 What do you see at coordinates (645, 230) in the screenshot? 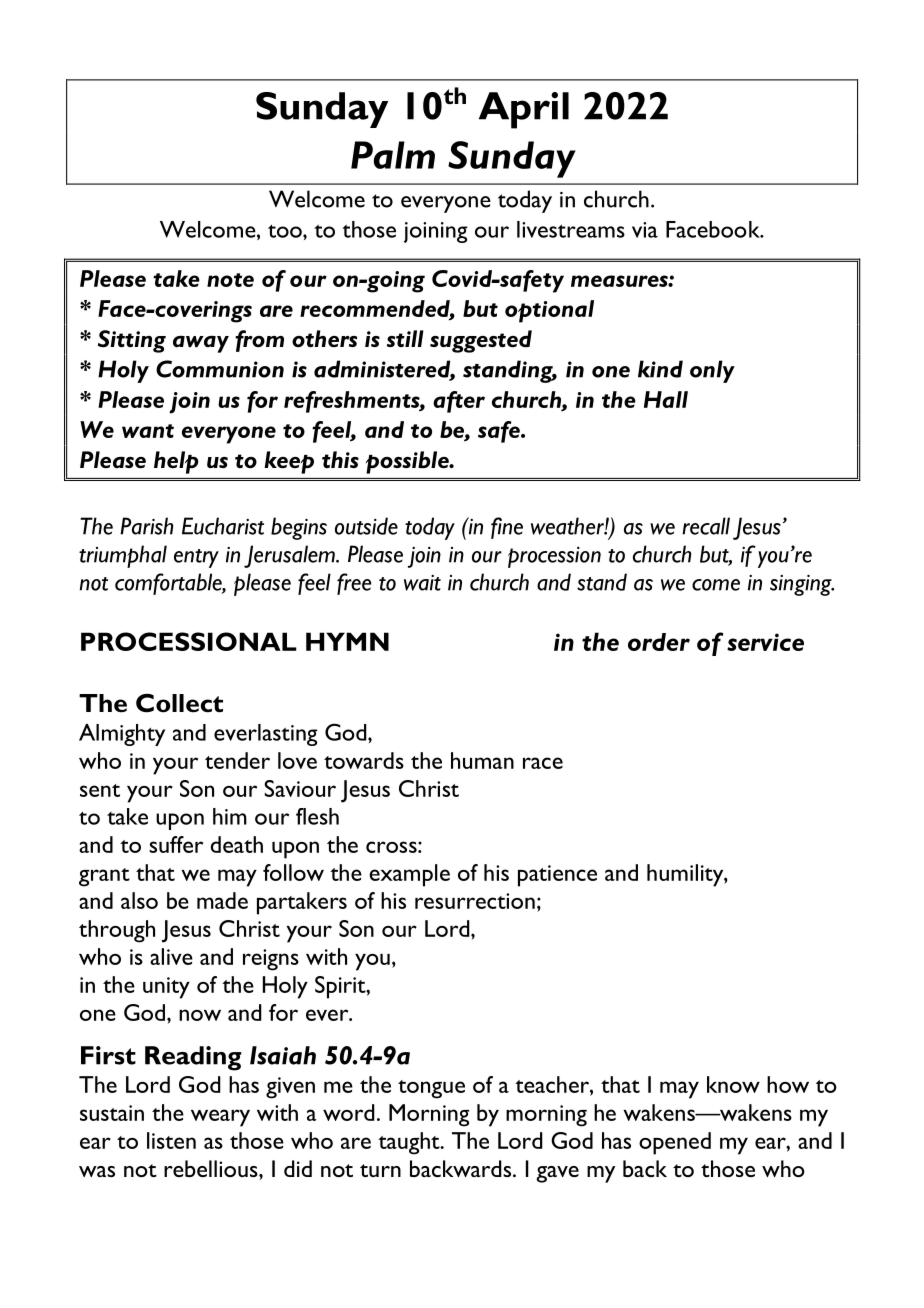
I see `via` at bounding box center [645, 230].
